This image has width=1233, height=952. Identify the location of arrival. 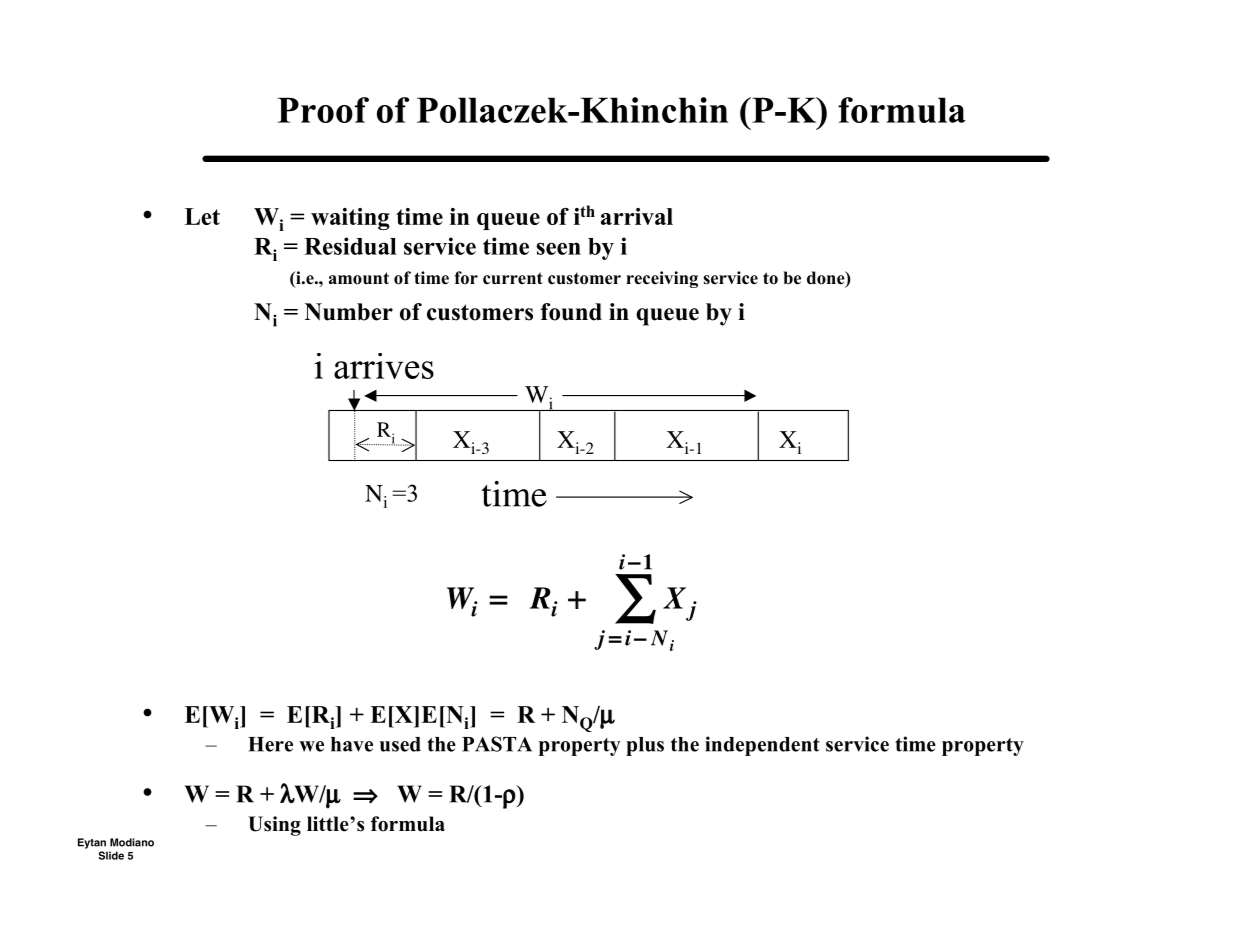
(637, 216).
